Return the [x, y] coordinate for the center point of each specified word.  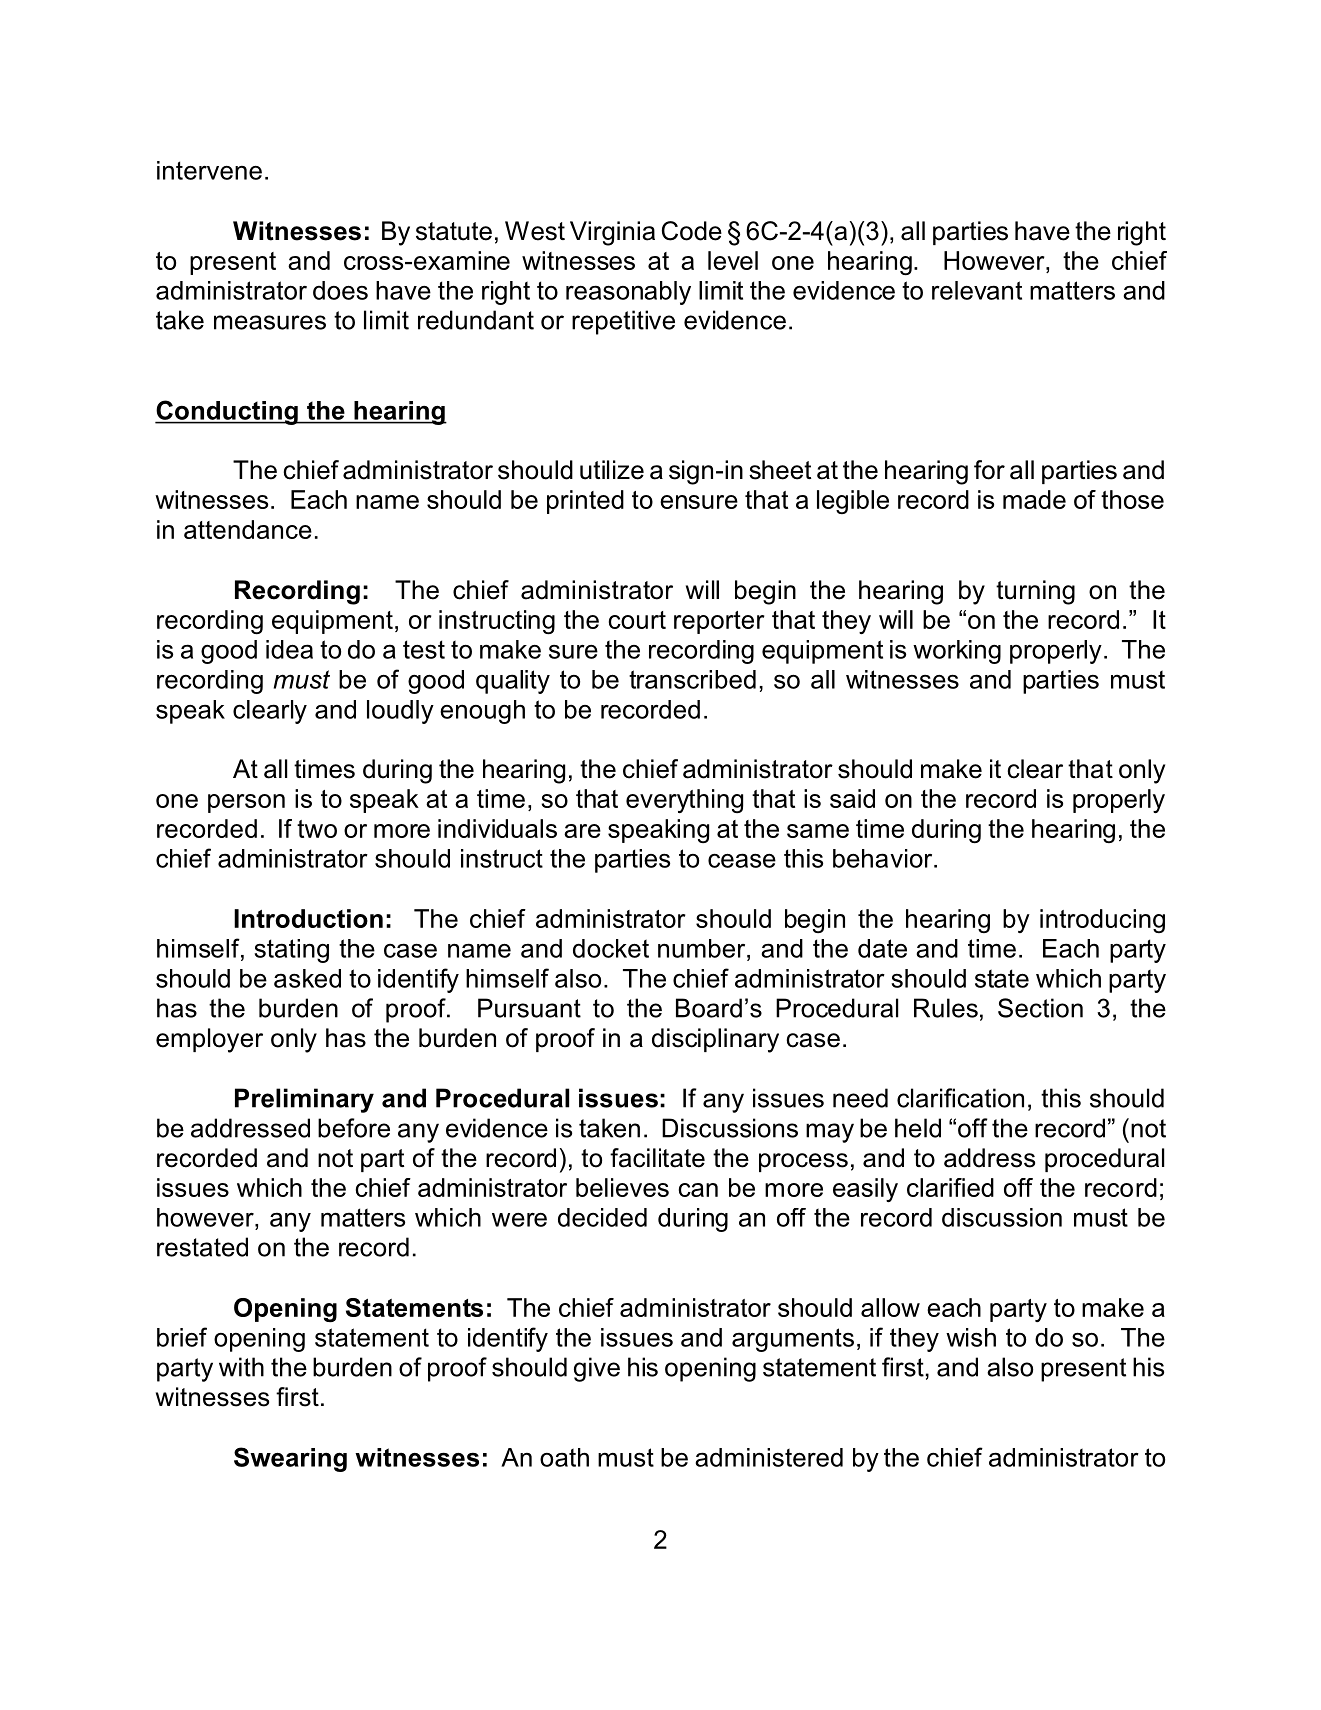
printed [585, 502]
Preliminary [304, 1100]
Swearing [290, 1459]
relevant [977, 290]
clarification [960, 1098]
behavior [884, 858]
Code [692, 231]
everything [684, 801]
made [1034, 499]
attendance [248, 529]
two [317, 829]
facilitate [657, 1158]
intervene [209, 170]
